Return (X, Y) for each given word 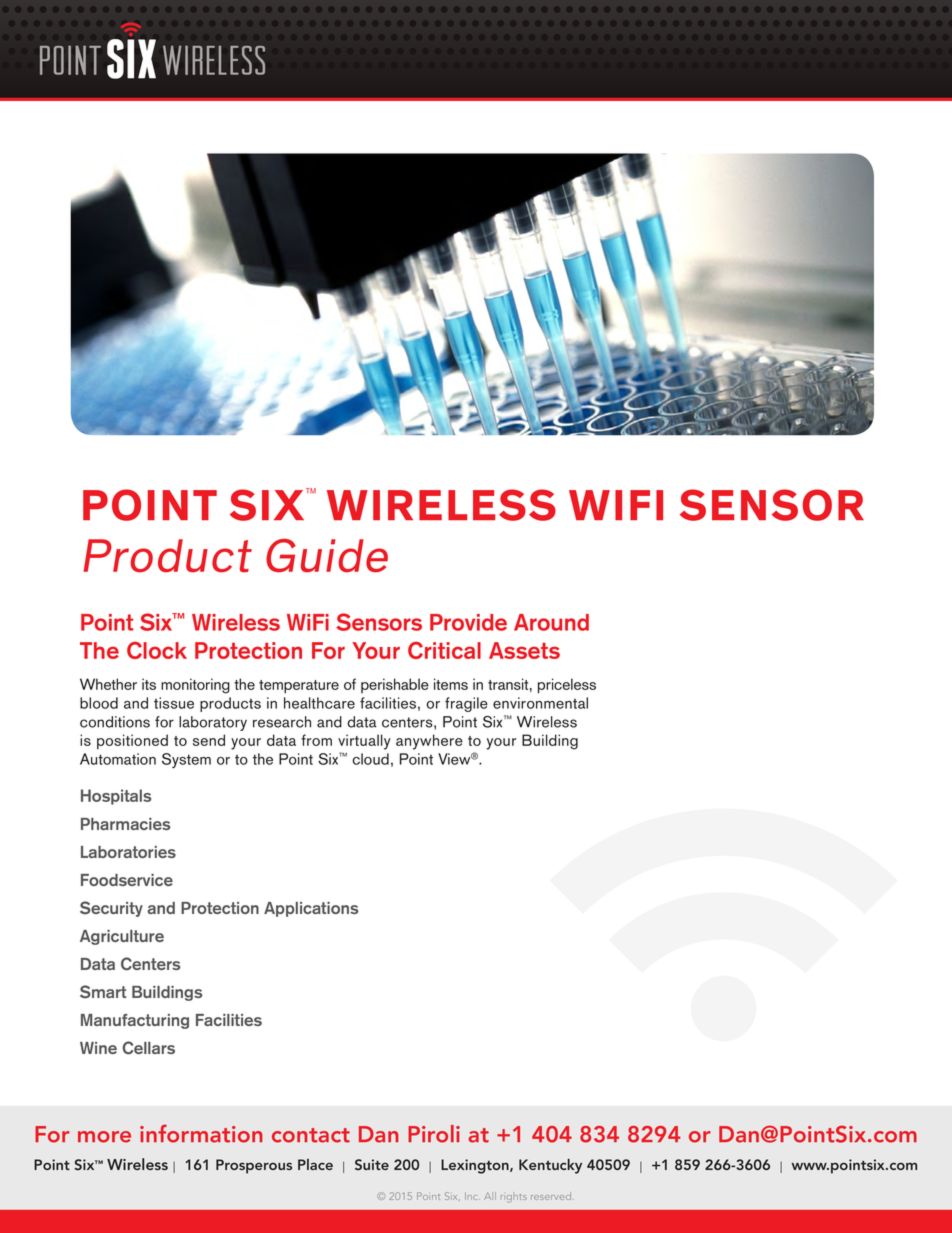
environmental (540, 703)
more (104, 1137)
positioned (132, 742)
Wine (98, 1048)
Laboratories (128, 852)
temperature (299, 687)
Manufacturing (135, 1021)
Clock (157, 650)
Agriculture (122, 937)
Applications (311, 909)
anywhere (429, 742)
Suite (372, 1164)
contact (311, 1135)
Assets (524, 650)
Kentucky (550, 1166)
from (316, 740)
